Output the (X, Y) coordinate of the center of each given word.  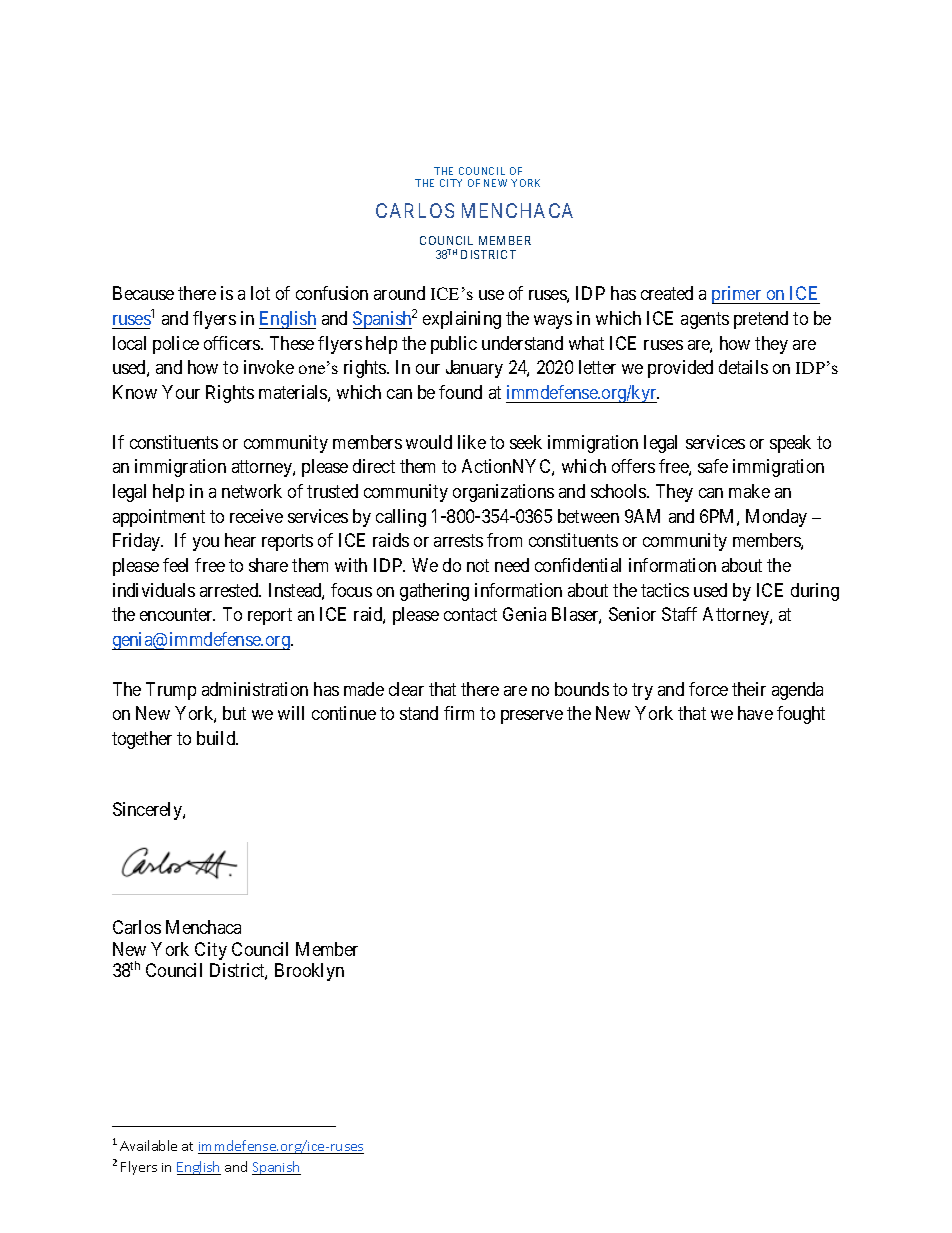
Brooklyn (309, 972)
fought (801, 715)
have (755, 713)
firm (459, 713)
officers (233, 343)
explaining (462, 320)
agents (705, 320)
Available (148, 1145)
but (234, 713)
